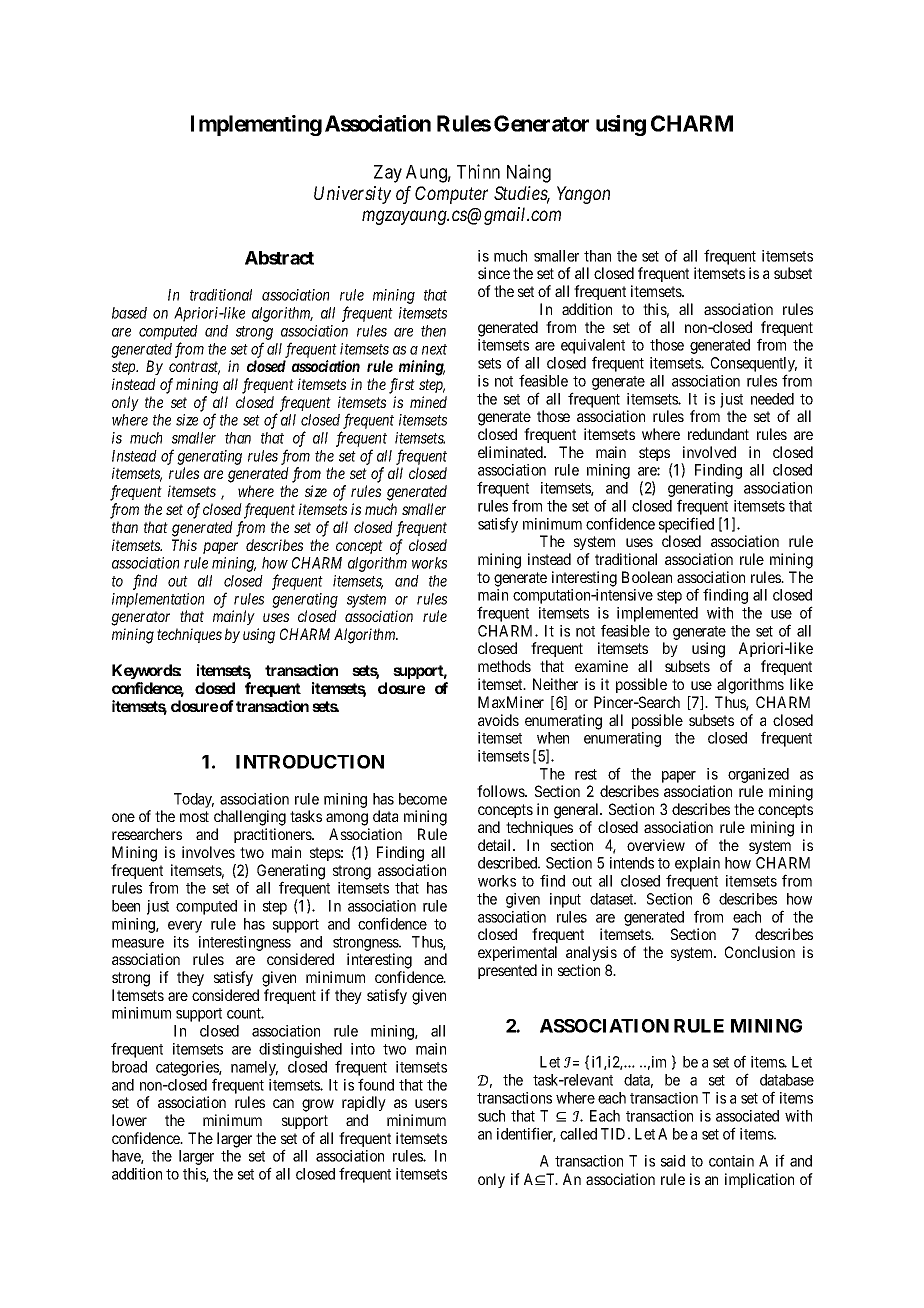  What do you see at coordinates (451, 195) in the screenshot?
I see `Computer` at bounding box center [451, 195].
